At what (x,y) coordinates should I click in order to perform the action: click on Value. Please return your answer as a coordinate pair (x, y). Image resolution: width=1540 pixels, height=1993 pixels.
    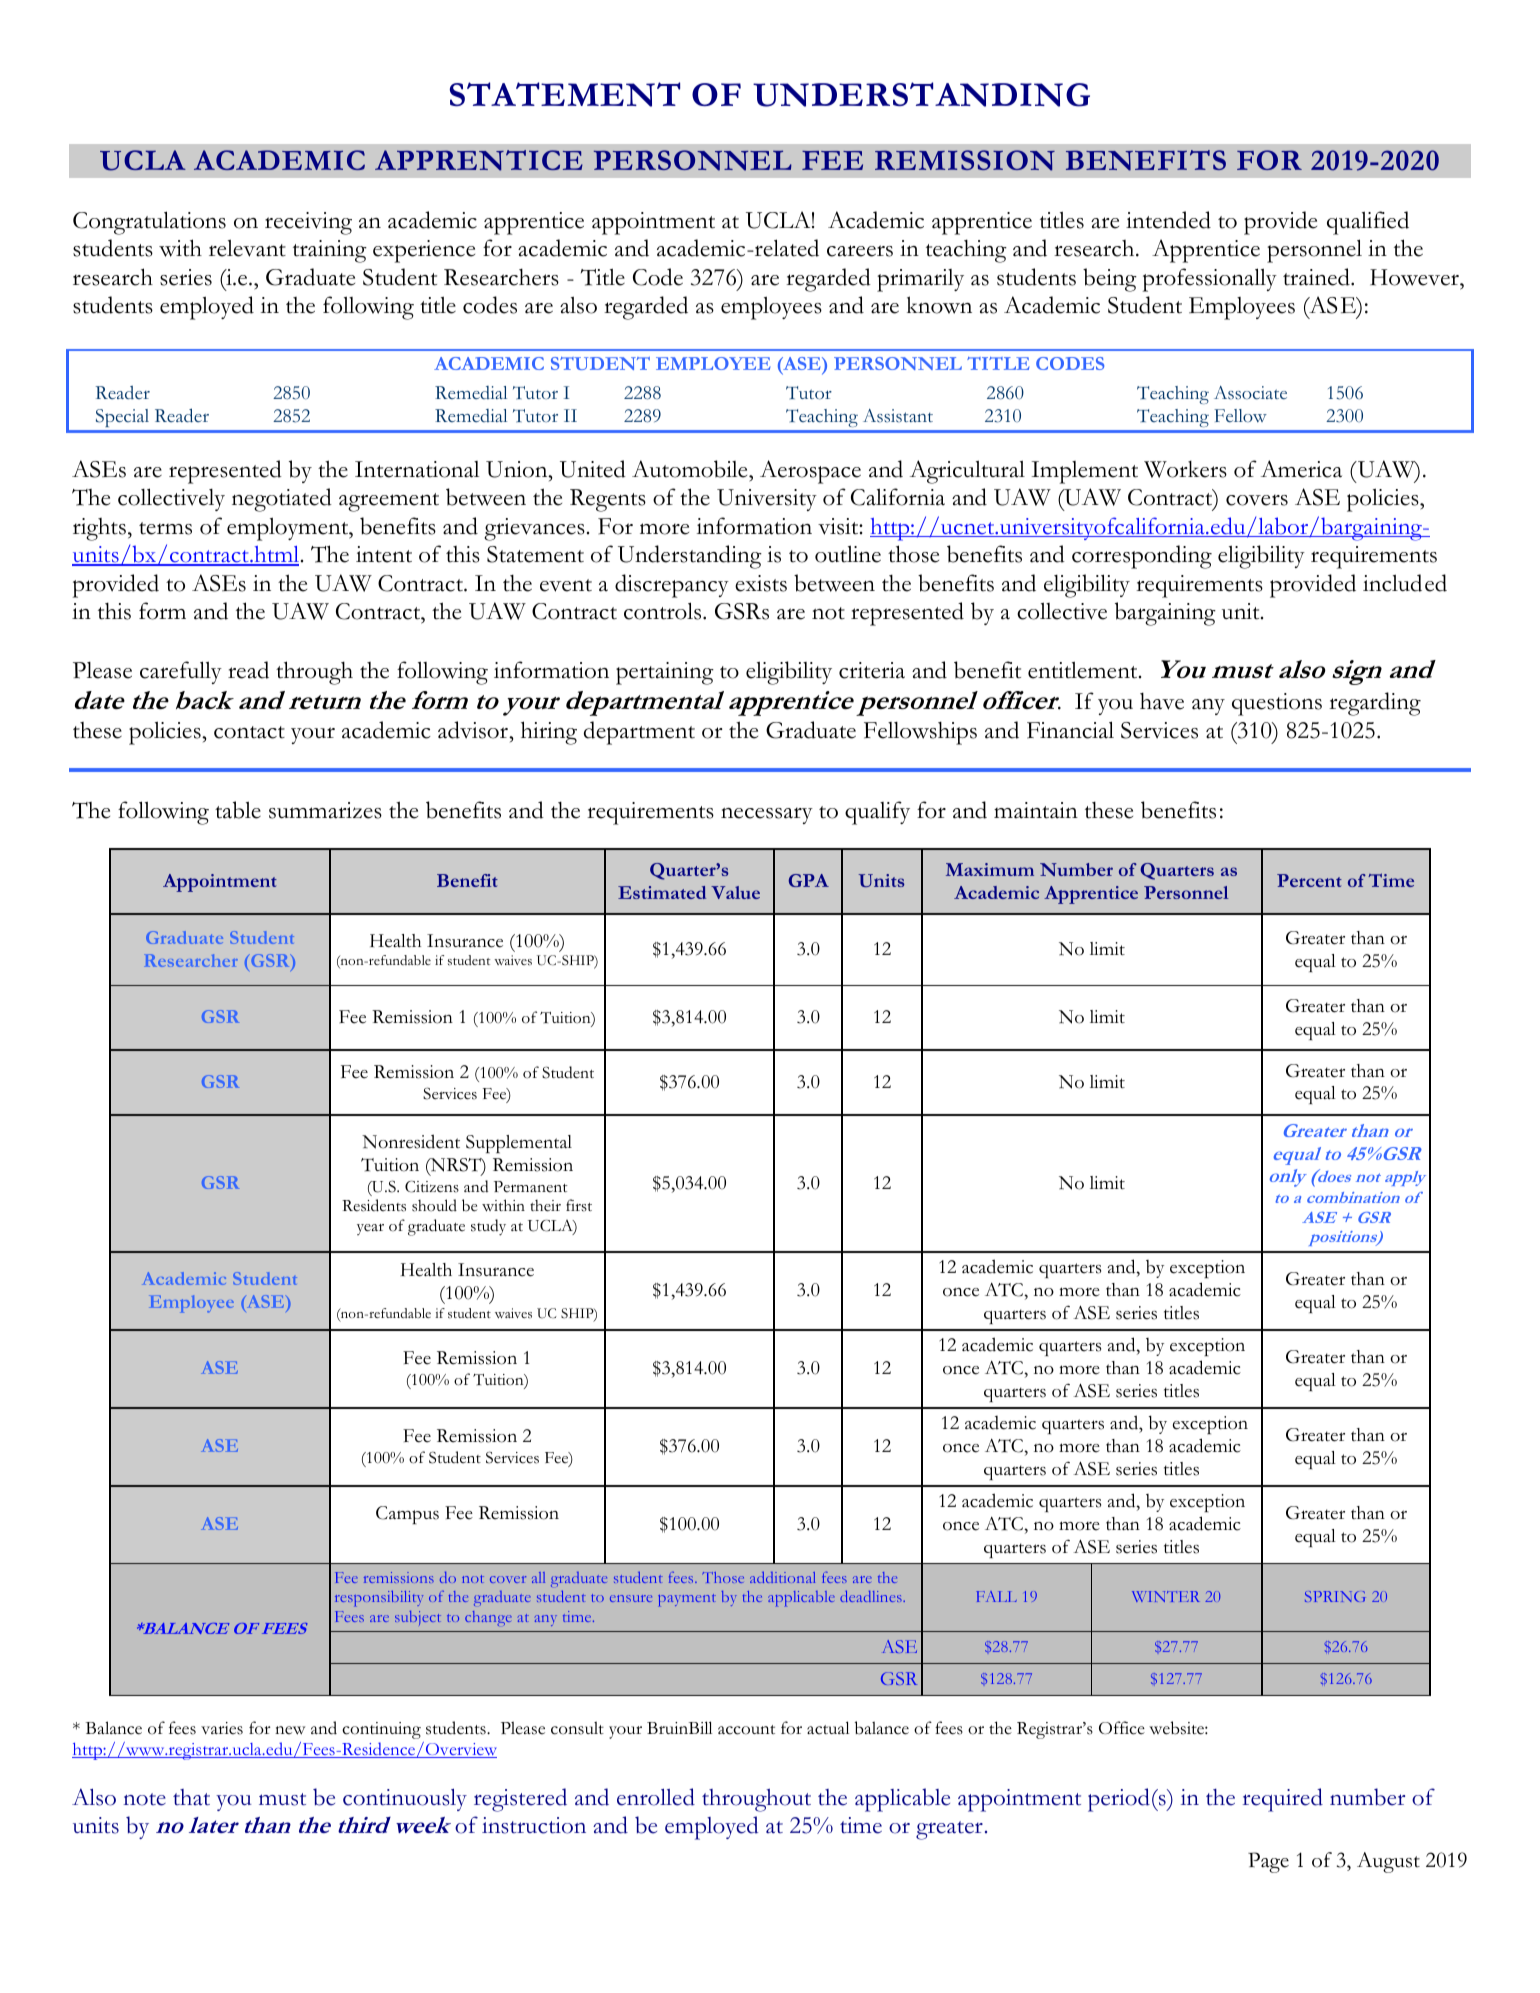
    Looking at the image, I should click on (735, 892).
